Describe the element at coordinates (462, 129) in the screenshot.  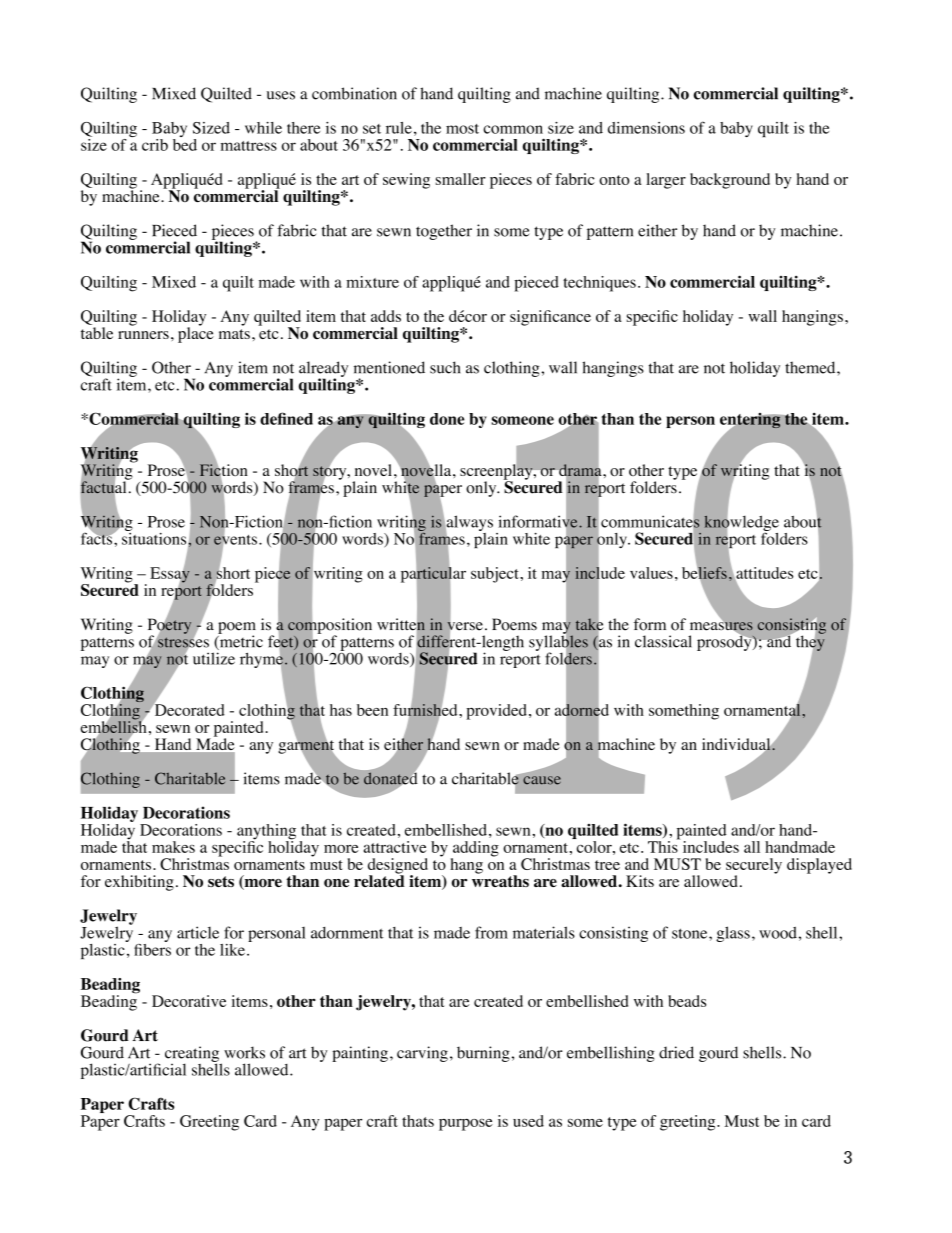
I see `most` at that location.
